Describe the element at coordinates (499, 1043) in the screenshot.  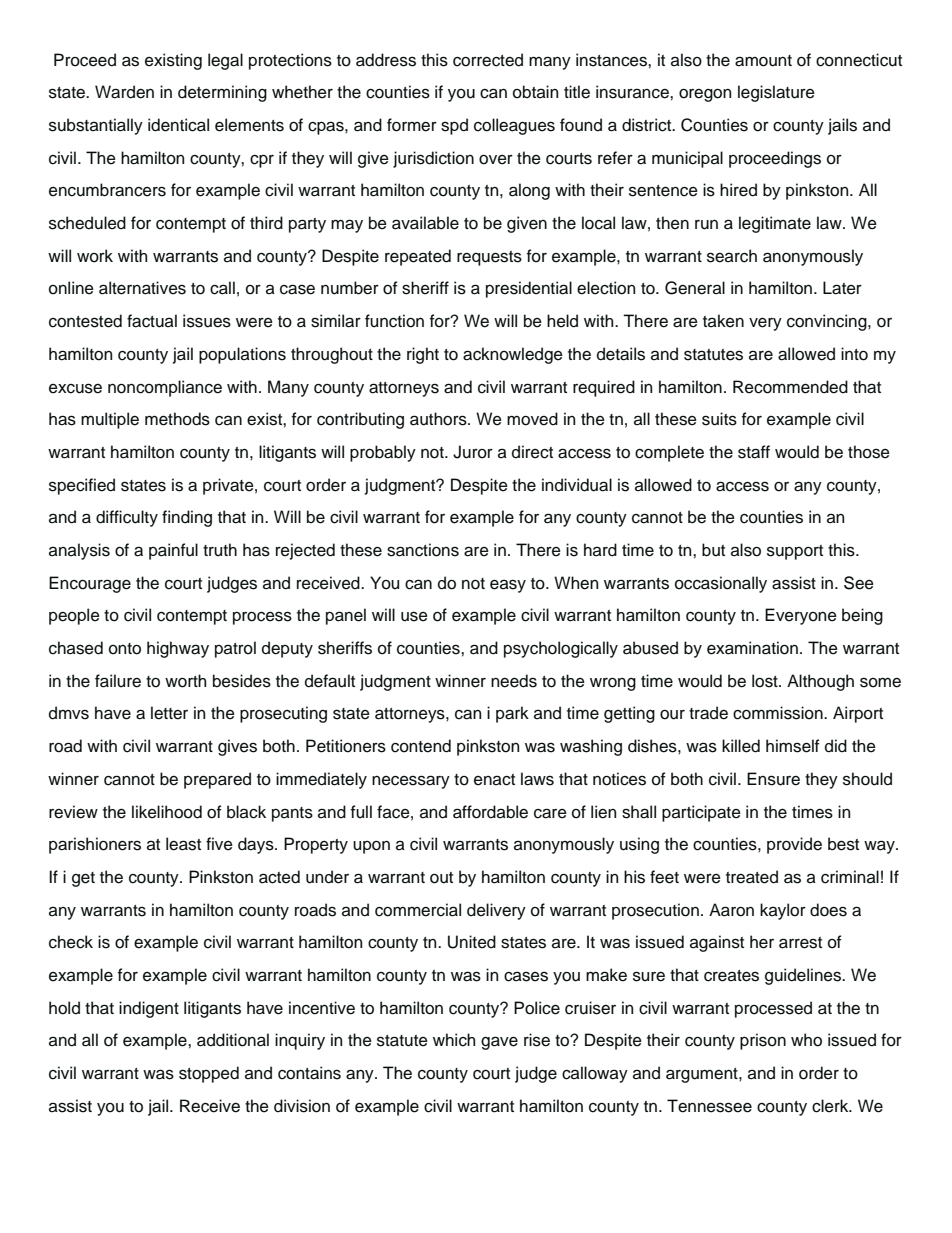
I see `gave` at that location.
